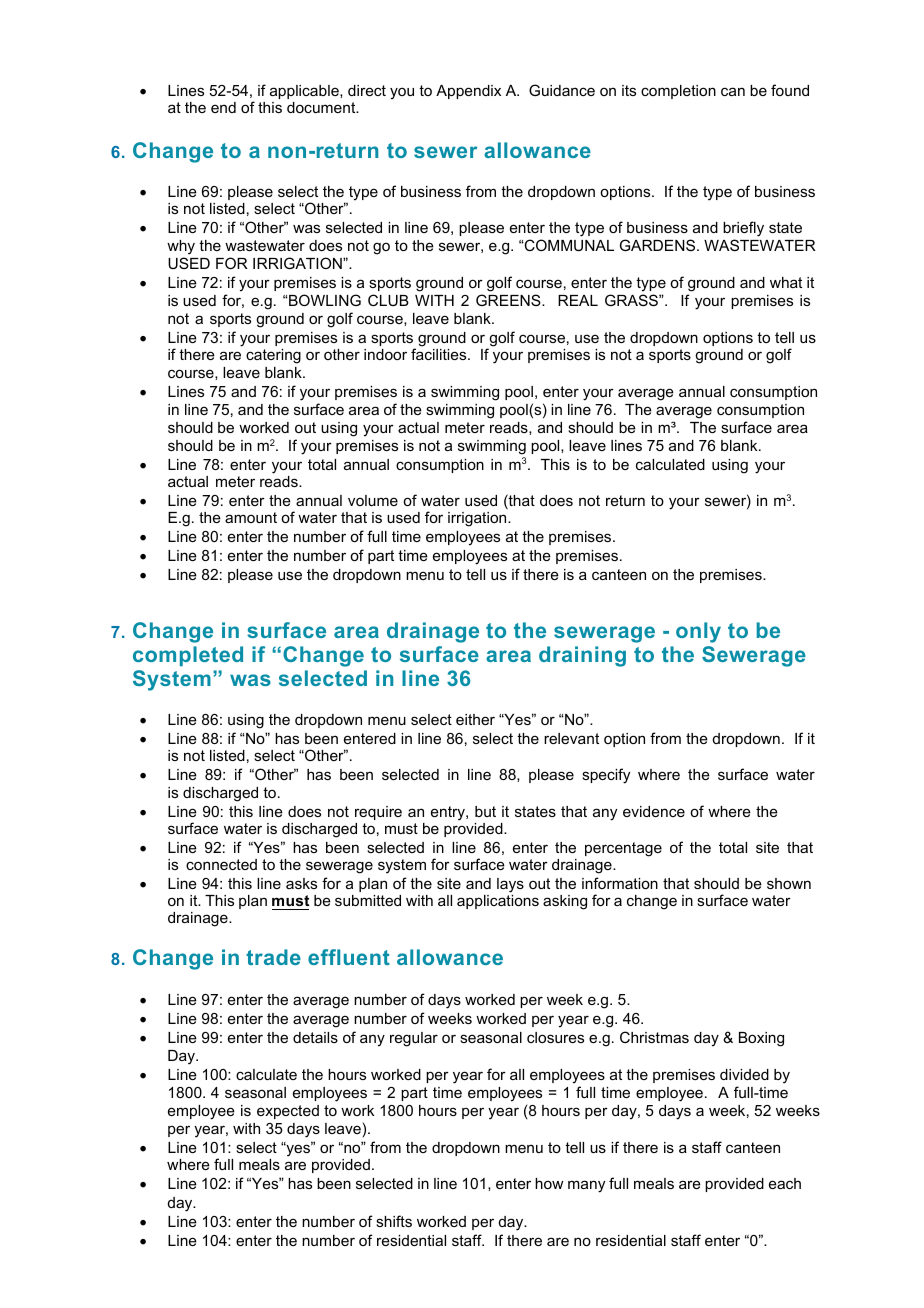 This screenshot has height=1308, width=924. What do you see at coordinates (322, 107) in the screenshot?
I see `document` at bounding box center [322, 107].
